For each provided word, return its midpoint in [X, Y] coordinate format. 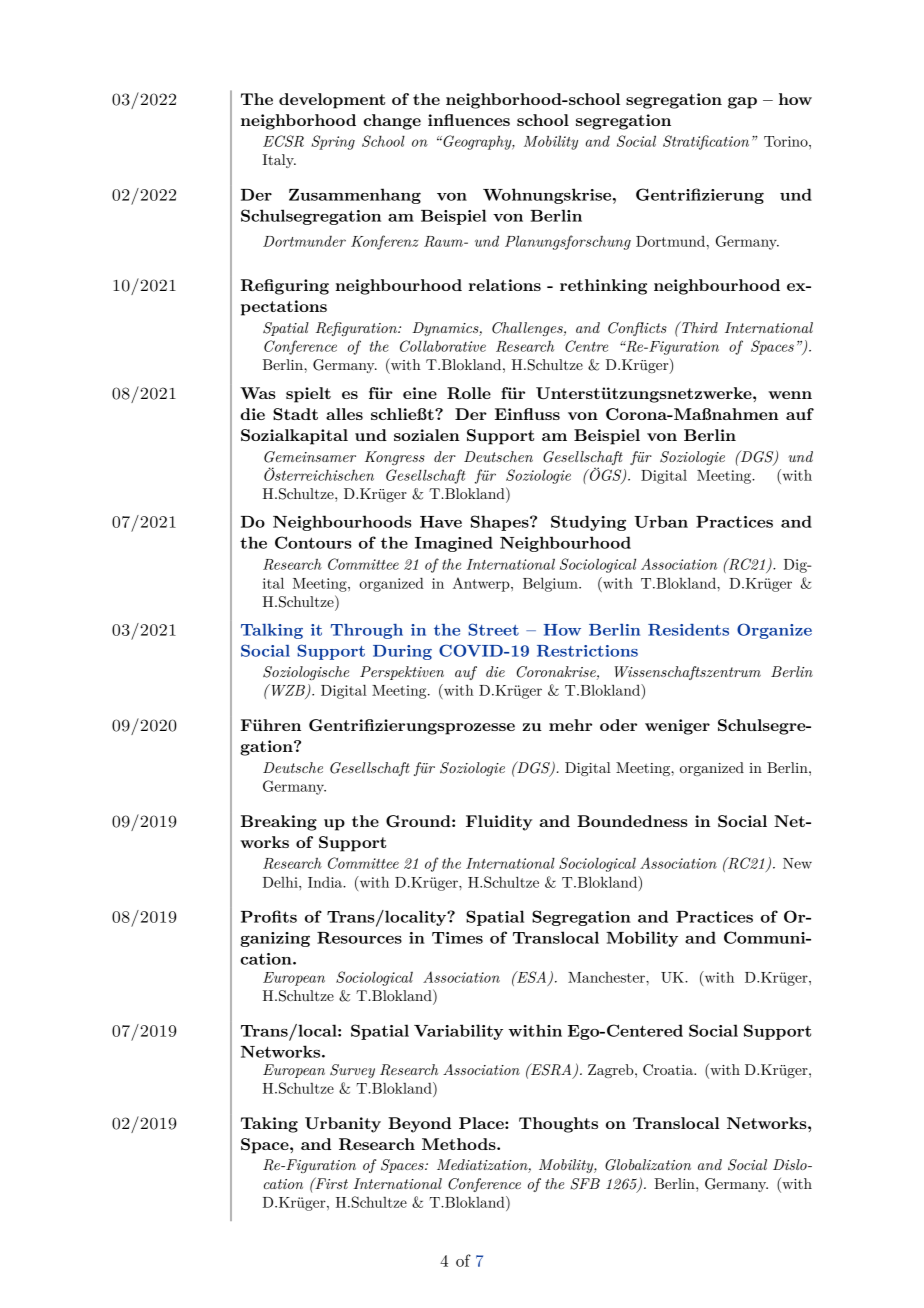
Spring [333, 142]
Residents [688, 630]
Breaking [279, 823]
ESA [532, 978]
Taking [269, 1125]
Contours [313, 542]
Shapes [501, 523]
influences [469, 120]
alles [344, 414]
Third [699, 327]
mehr [570, 725]
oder [618, 725]
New [797, 863]
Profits [269, 916]
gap [742, 103]
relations [505, 285]
